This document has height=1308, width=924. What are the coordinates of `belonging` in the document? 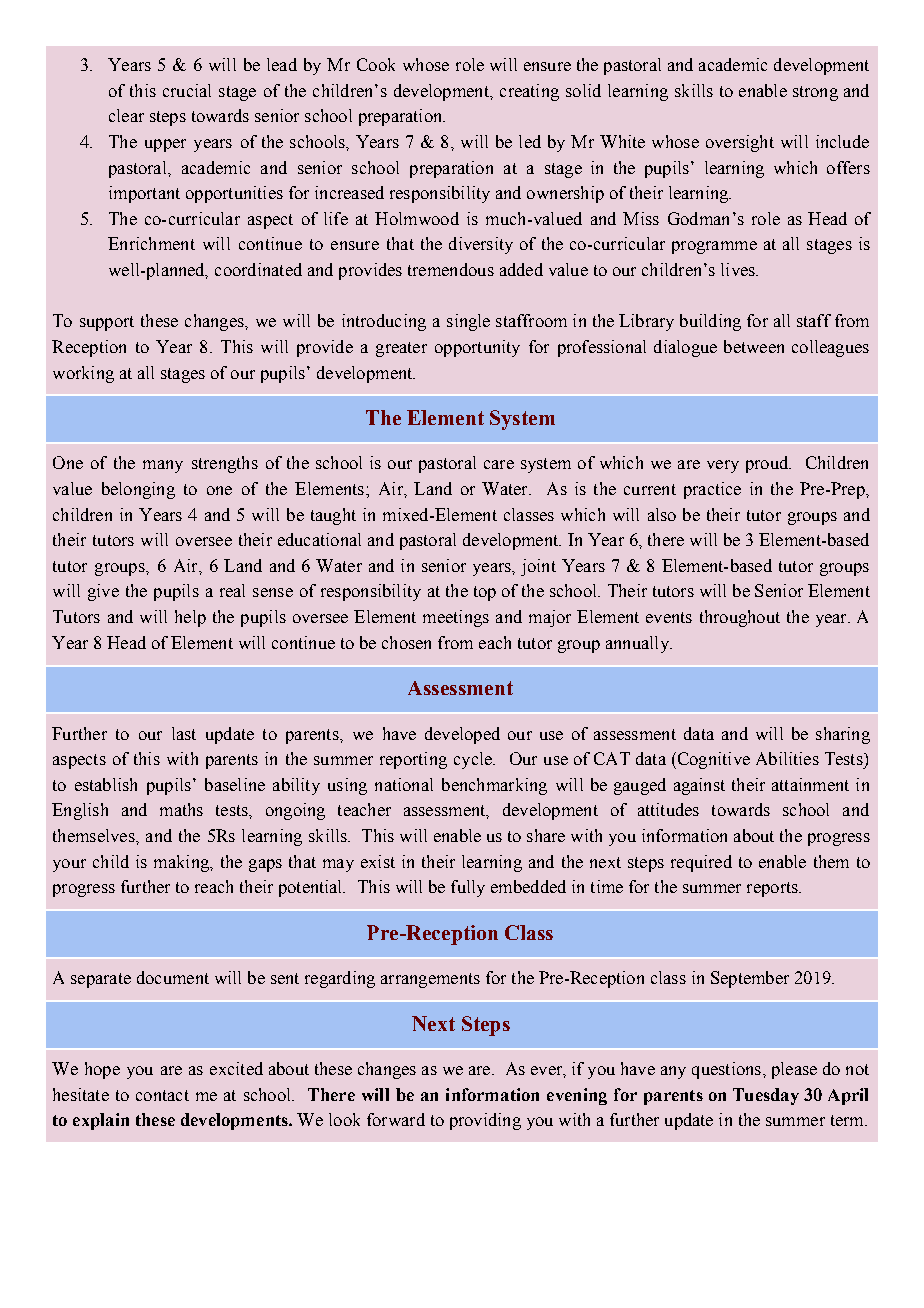 It's located at (138, 490).
